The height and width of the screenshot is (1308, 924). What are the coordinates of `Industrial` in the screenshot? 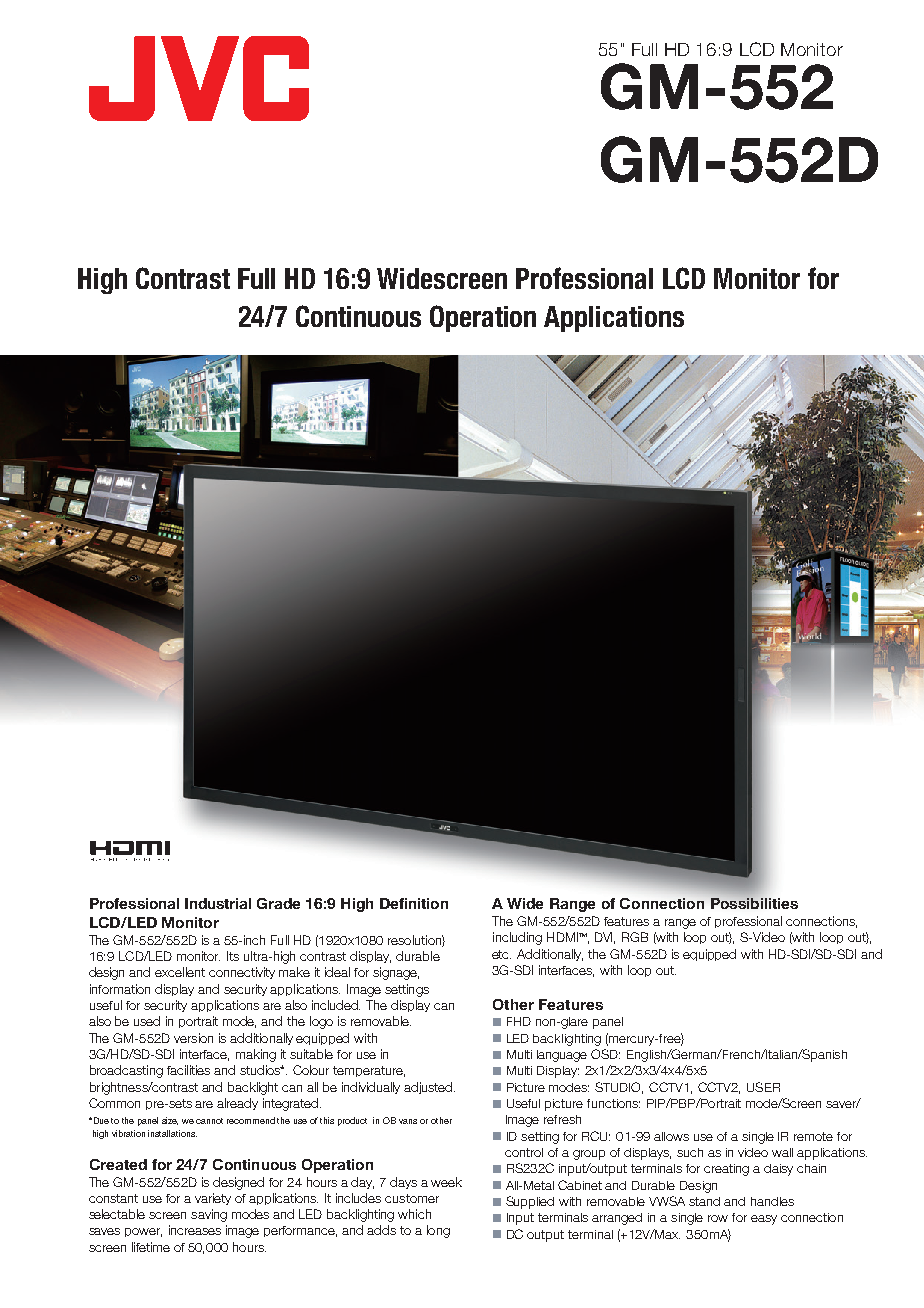 It's located at (218, 903).
